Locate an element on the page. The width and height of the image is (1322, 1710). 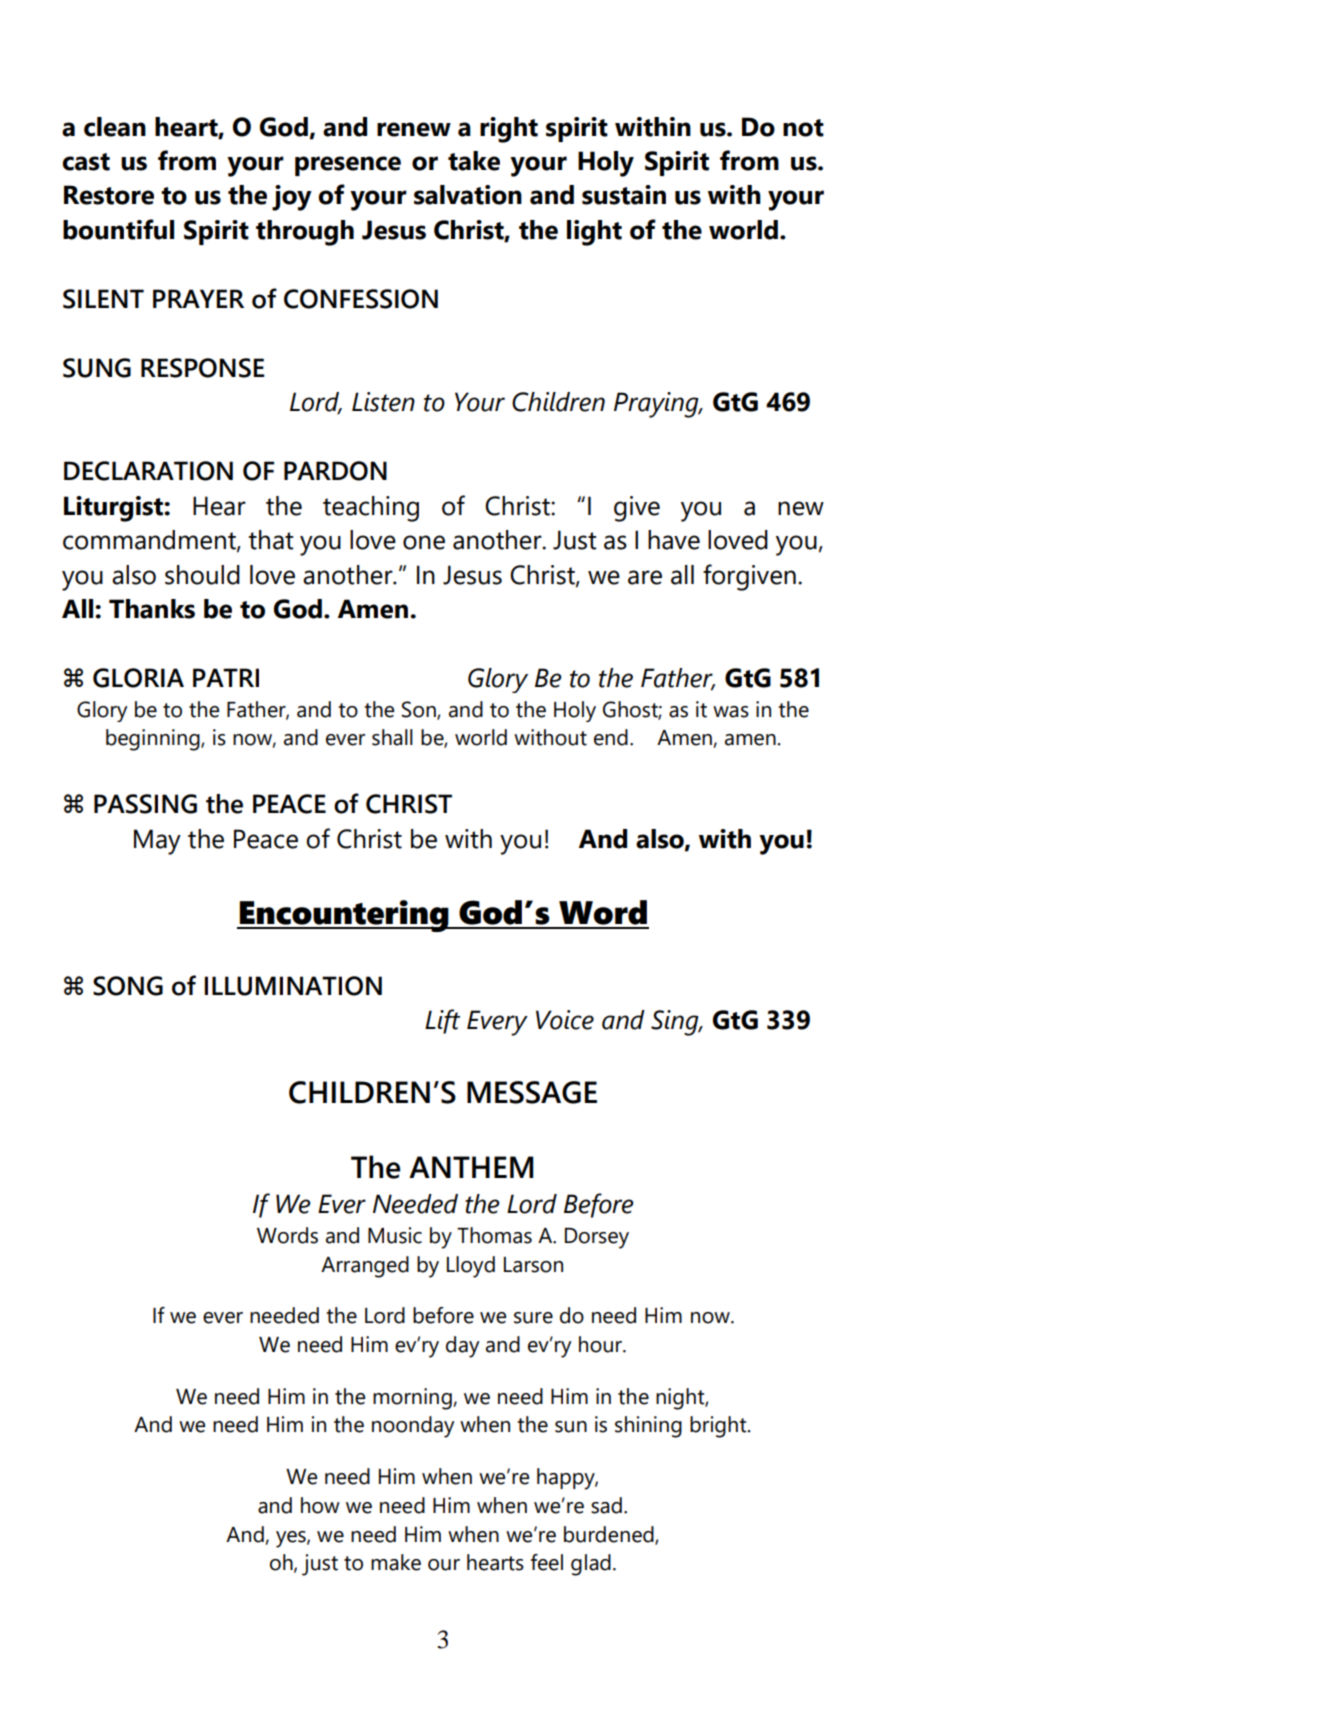
how is located at coordinates (320, 1505).
